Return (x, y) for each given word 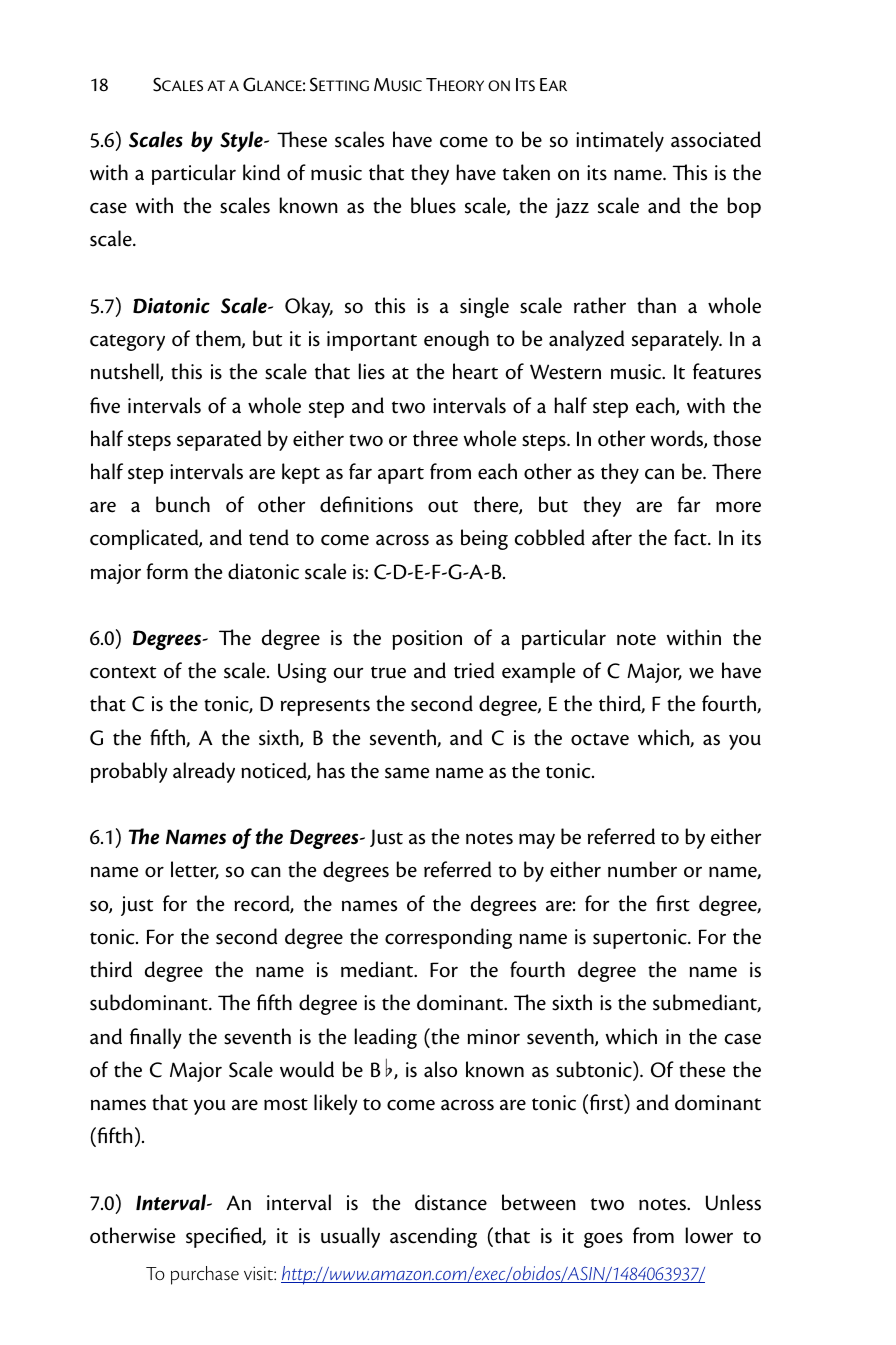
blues (433, 205)
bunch (183, 504)
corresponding (448, 938)
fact (691, 537)
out (443, 506)
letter (195, 870)
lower (709, 1235)
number (642, 869)
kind (261, 172)
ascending (433, 1237)
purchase (205, 1275)
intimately (620, 141)
